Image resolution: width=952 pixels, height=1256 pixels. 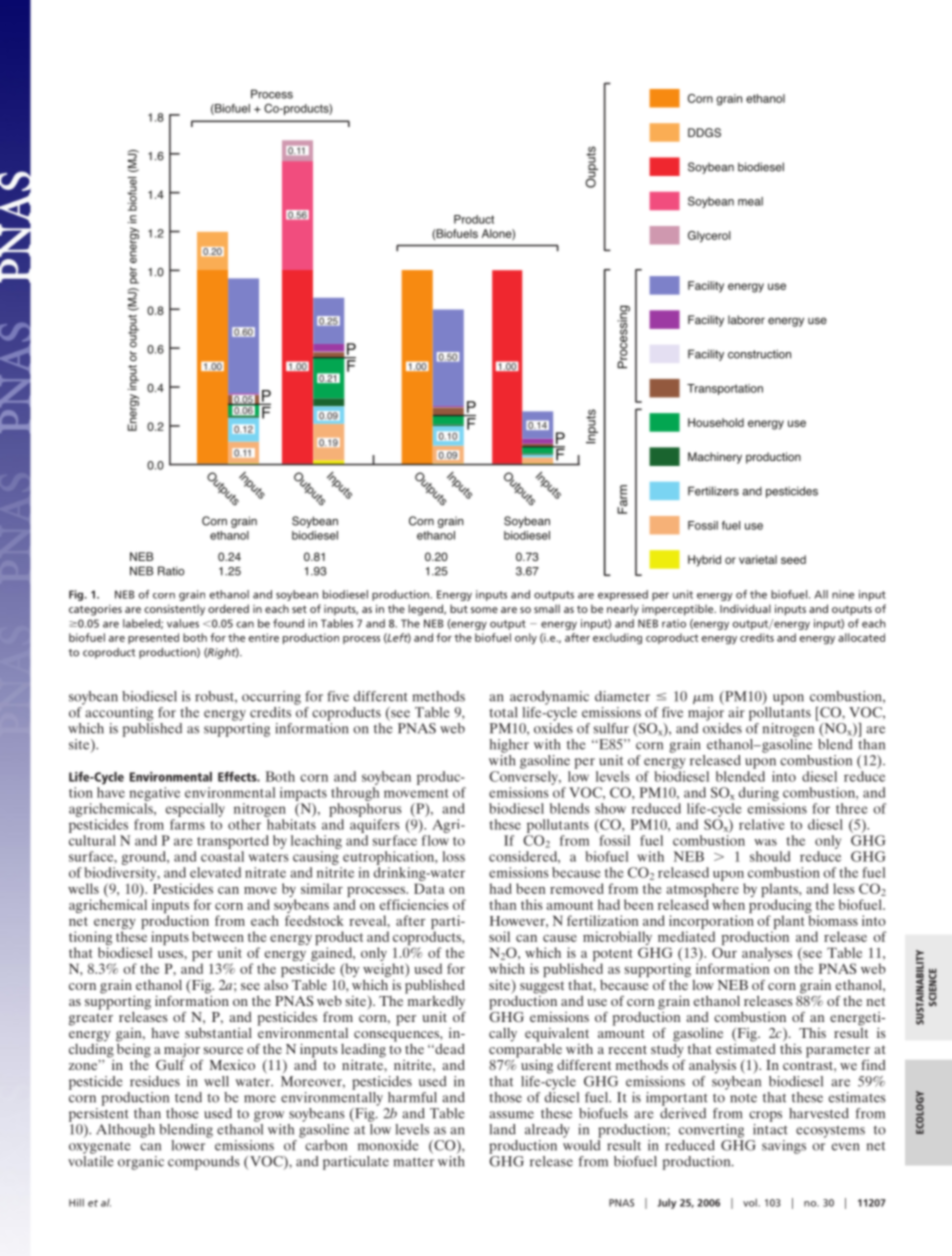 What do you see at coordinates (728, 904) in the screenshot?
I see `when` at bounding box center [728, 904].
